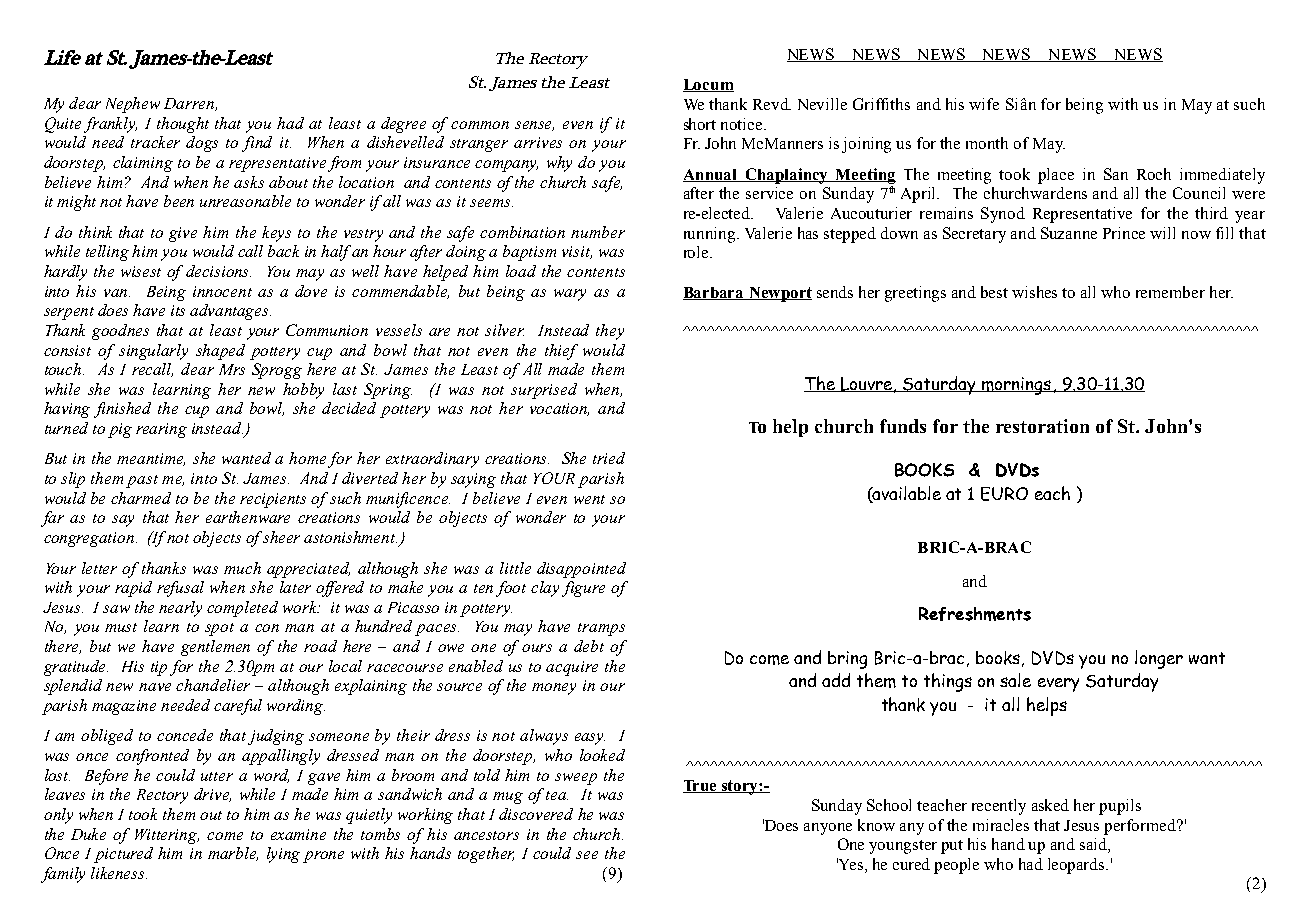  Describe the element at coordinates (142, 481) in the screenshot. I see `past` at that location.
